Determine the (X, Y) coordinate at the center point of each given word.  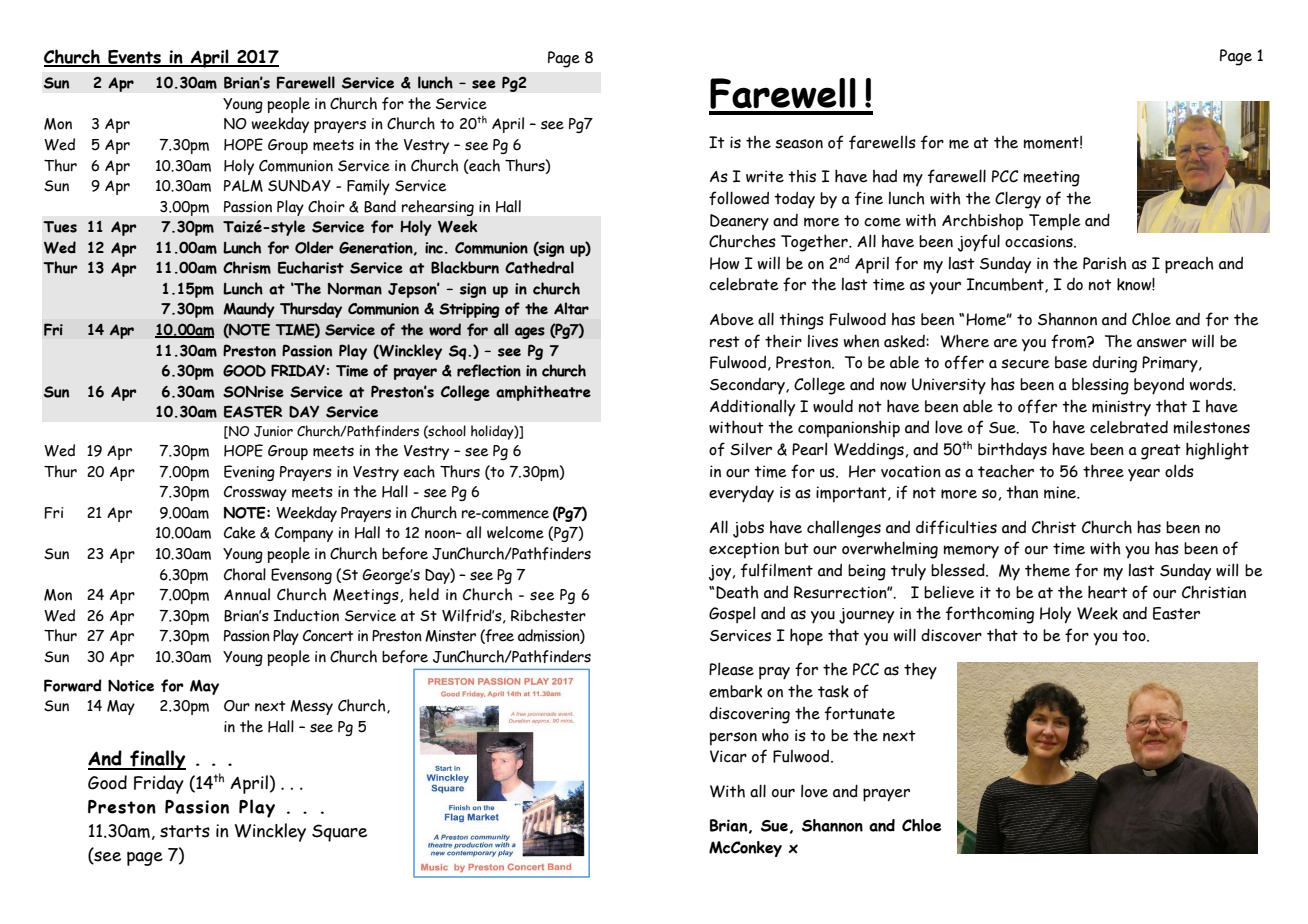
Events (134, 58)
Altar (571, 308)
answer (1162, 343)
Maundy (249, 310)
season (799, 144)
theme (1047, 570)
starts (185, 831)
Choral (245, 574)
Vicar (728, 756)
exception (744, 550)
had (885, 176)
